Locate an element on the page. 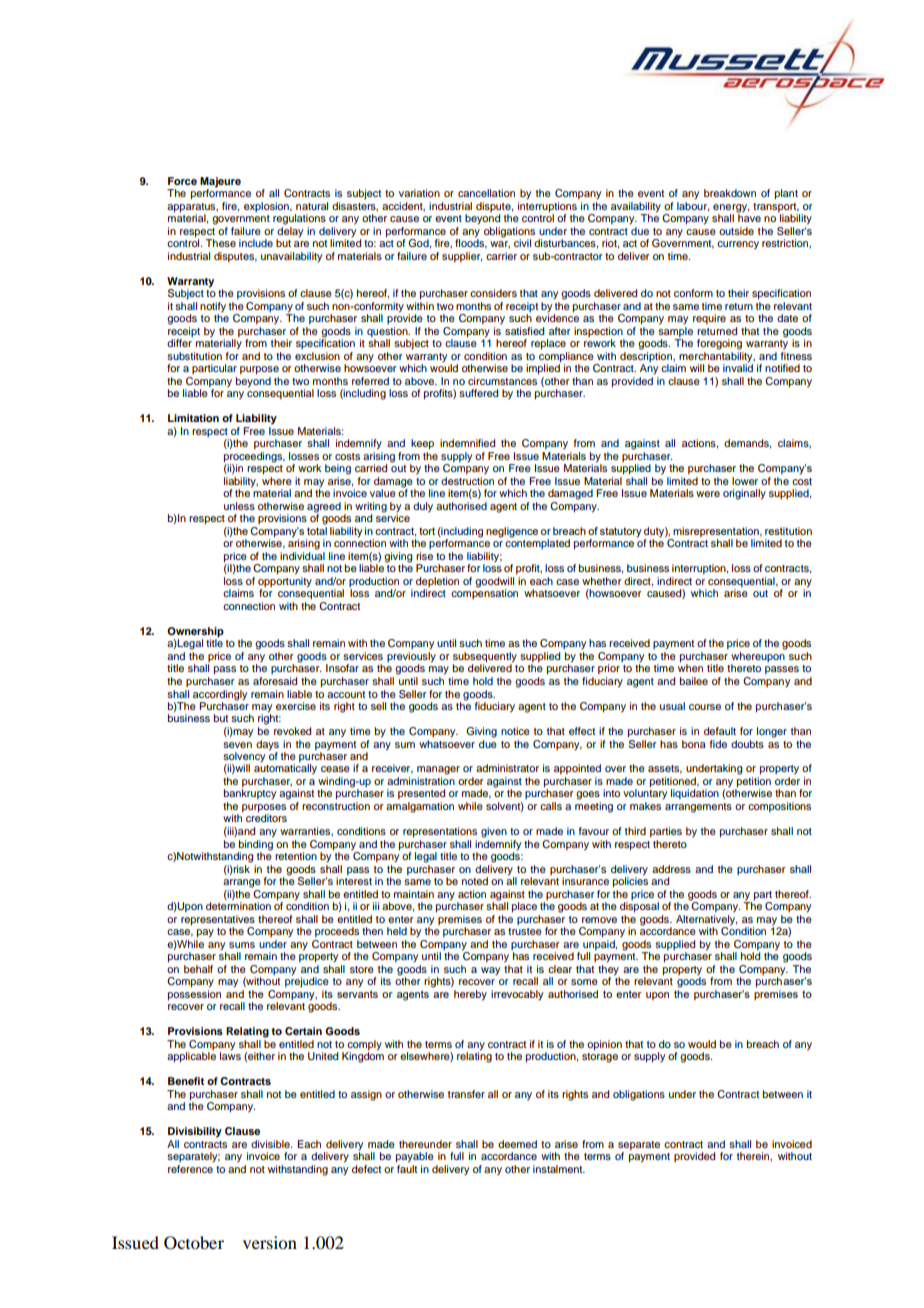 The width and height of the document is (924, 1308). cancellation is located at coordinates (486, 193).
